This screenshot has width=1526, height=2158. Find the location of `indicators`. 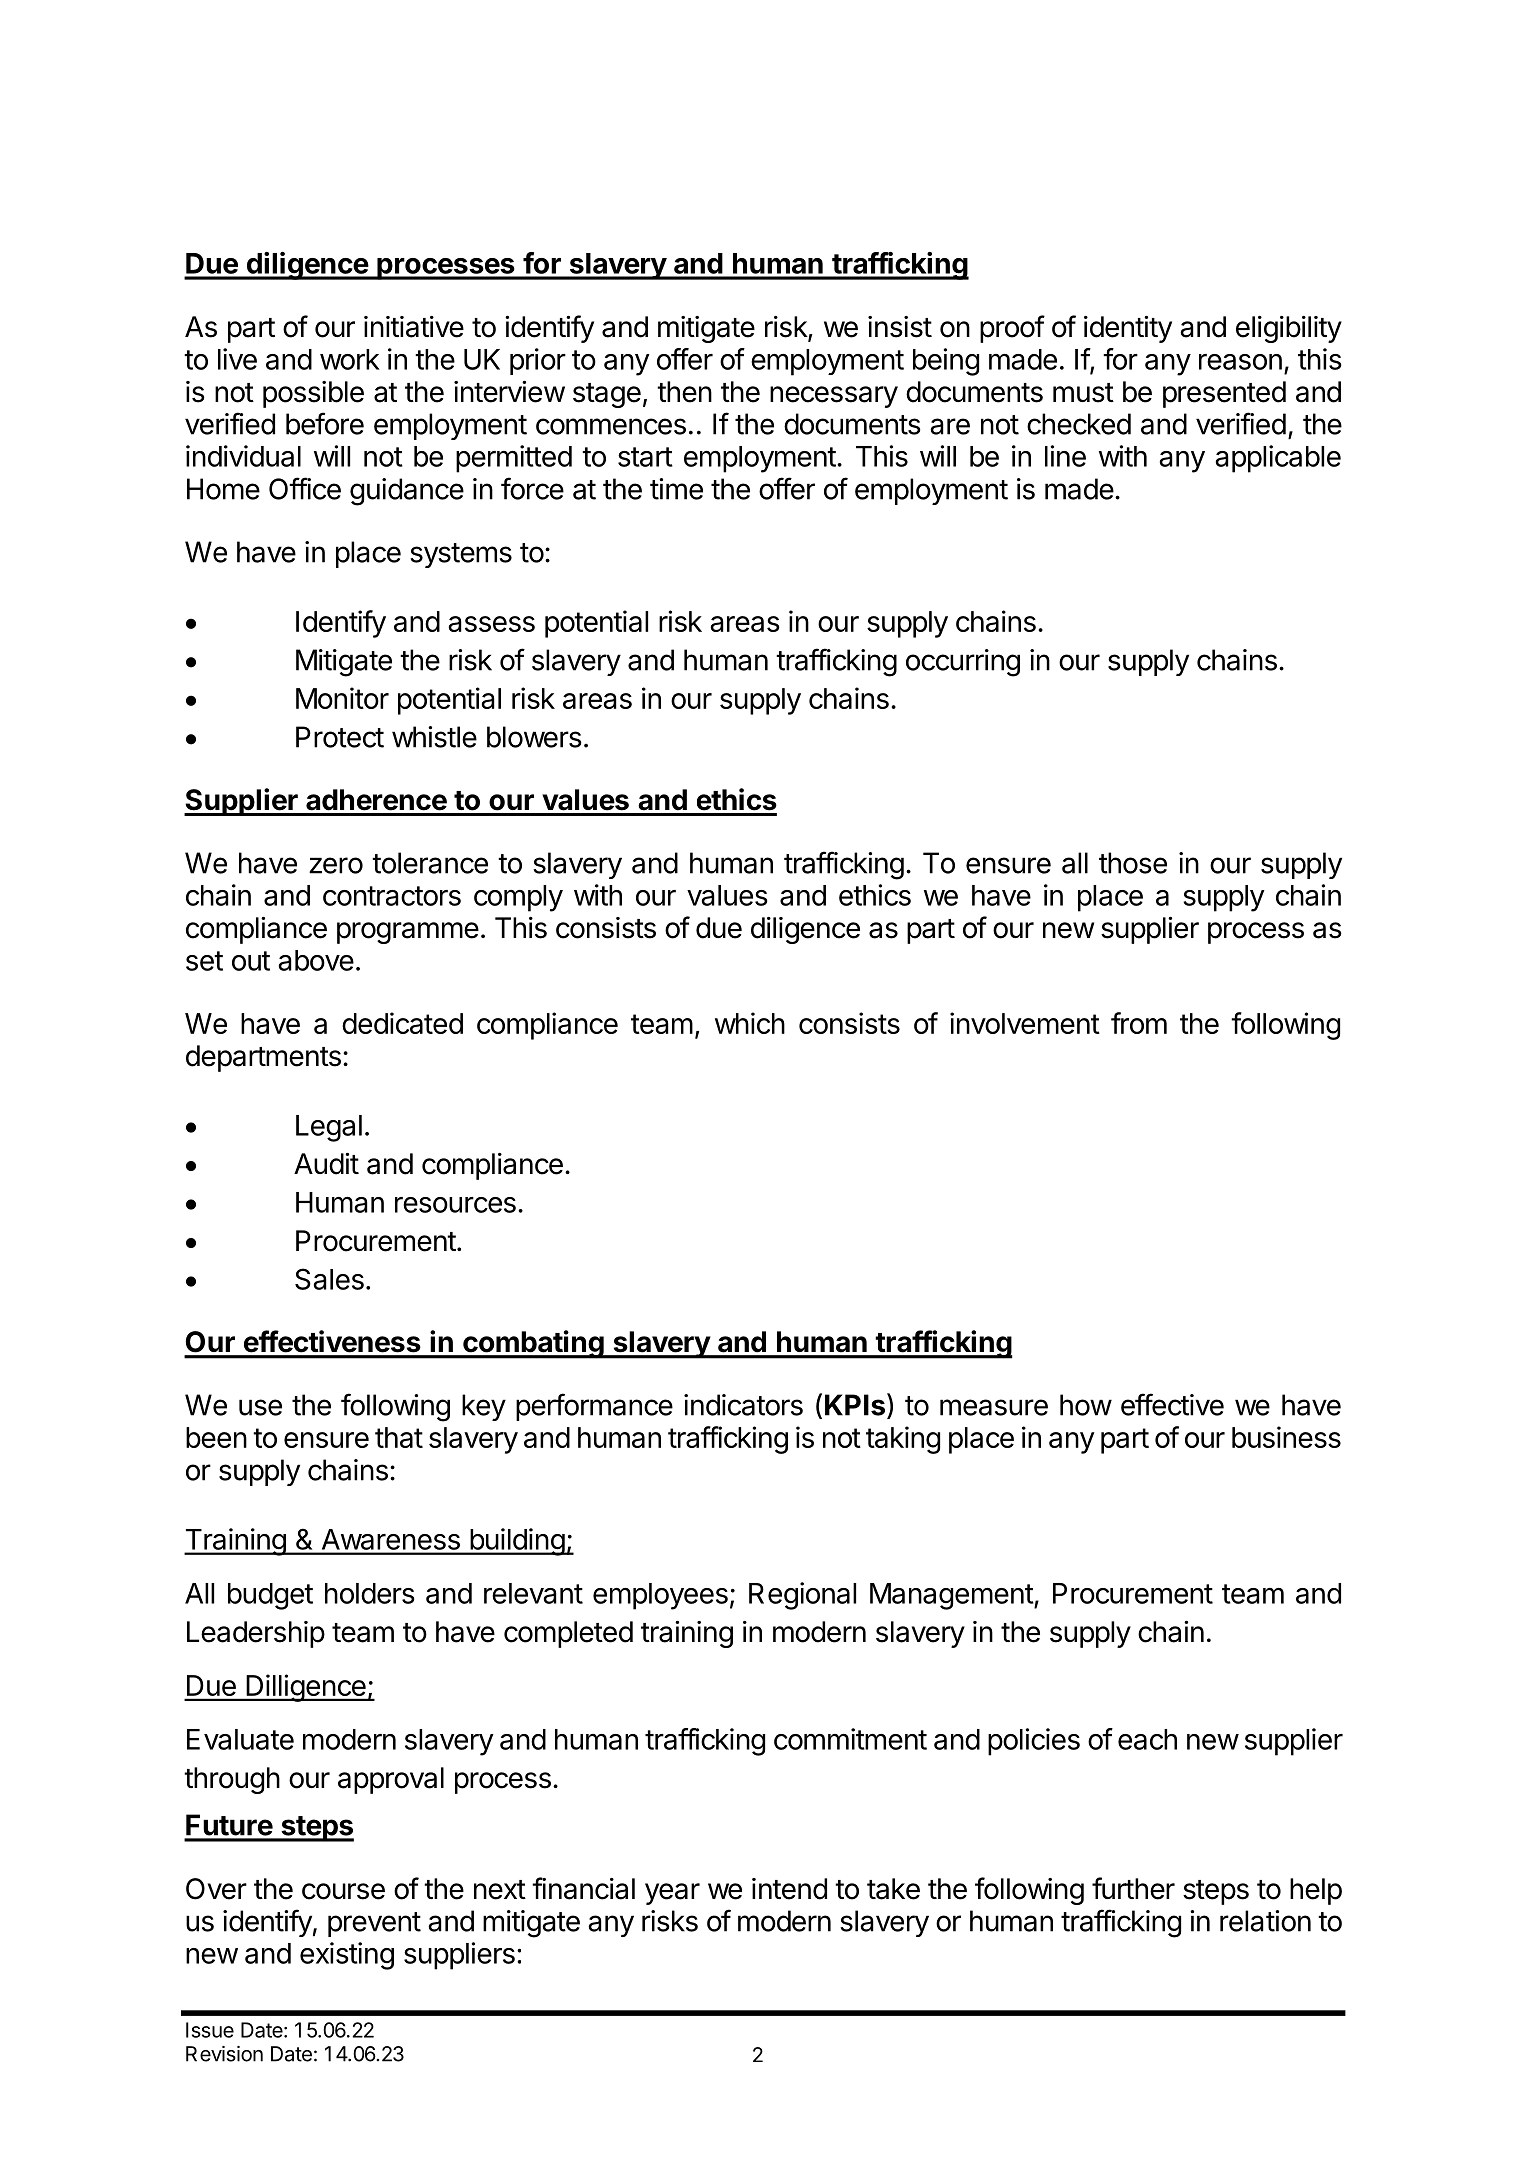

indicators is located at coordinates (743, 1405).
